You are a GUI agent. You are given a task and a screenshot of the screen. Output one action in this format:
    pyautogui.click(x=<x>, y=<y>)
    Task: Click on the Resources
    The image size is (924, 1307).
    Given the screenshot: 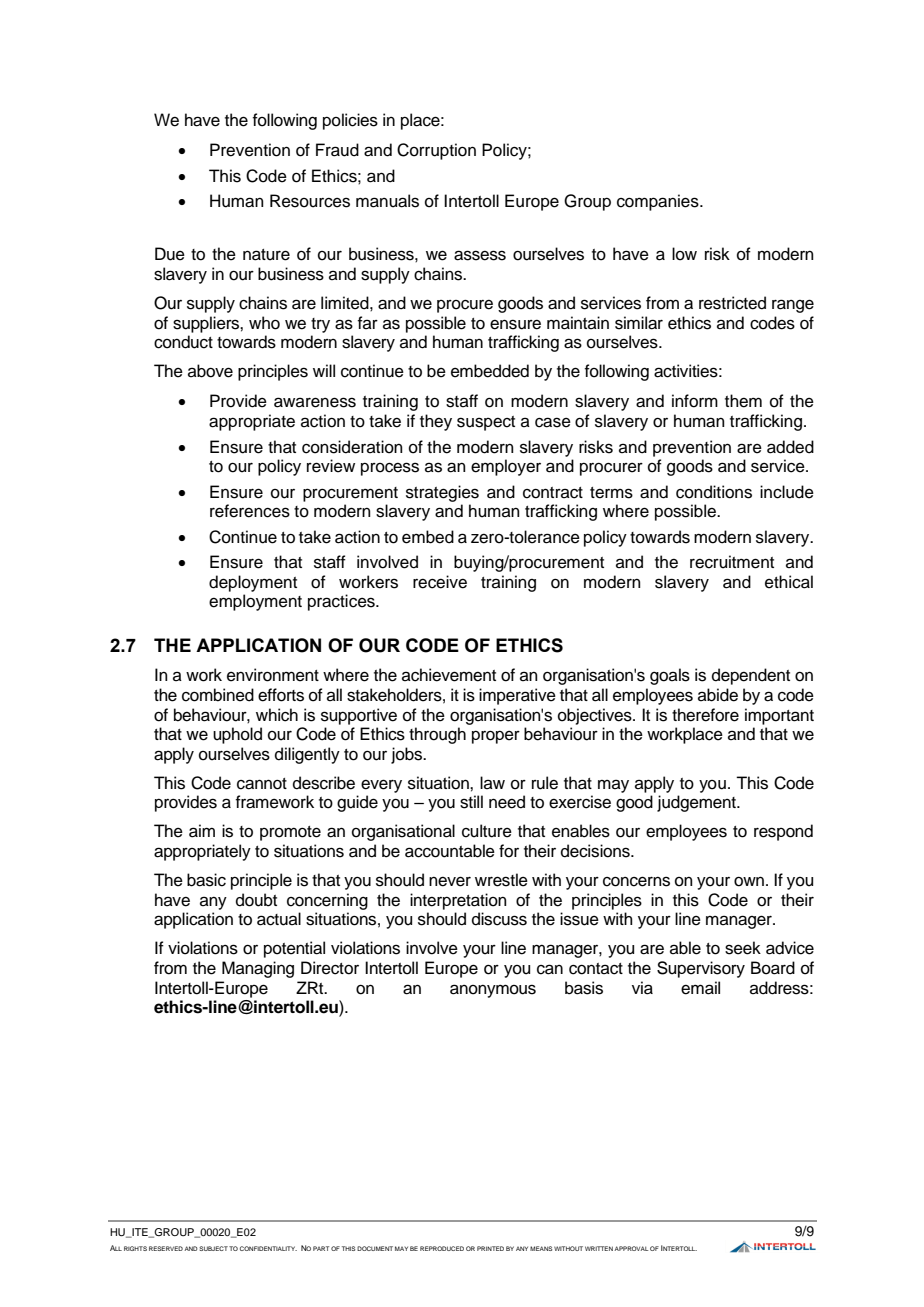 What is the action you would take?
    pyautogui.click(x=310, y=201)
